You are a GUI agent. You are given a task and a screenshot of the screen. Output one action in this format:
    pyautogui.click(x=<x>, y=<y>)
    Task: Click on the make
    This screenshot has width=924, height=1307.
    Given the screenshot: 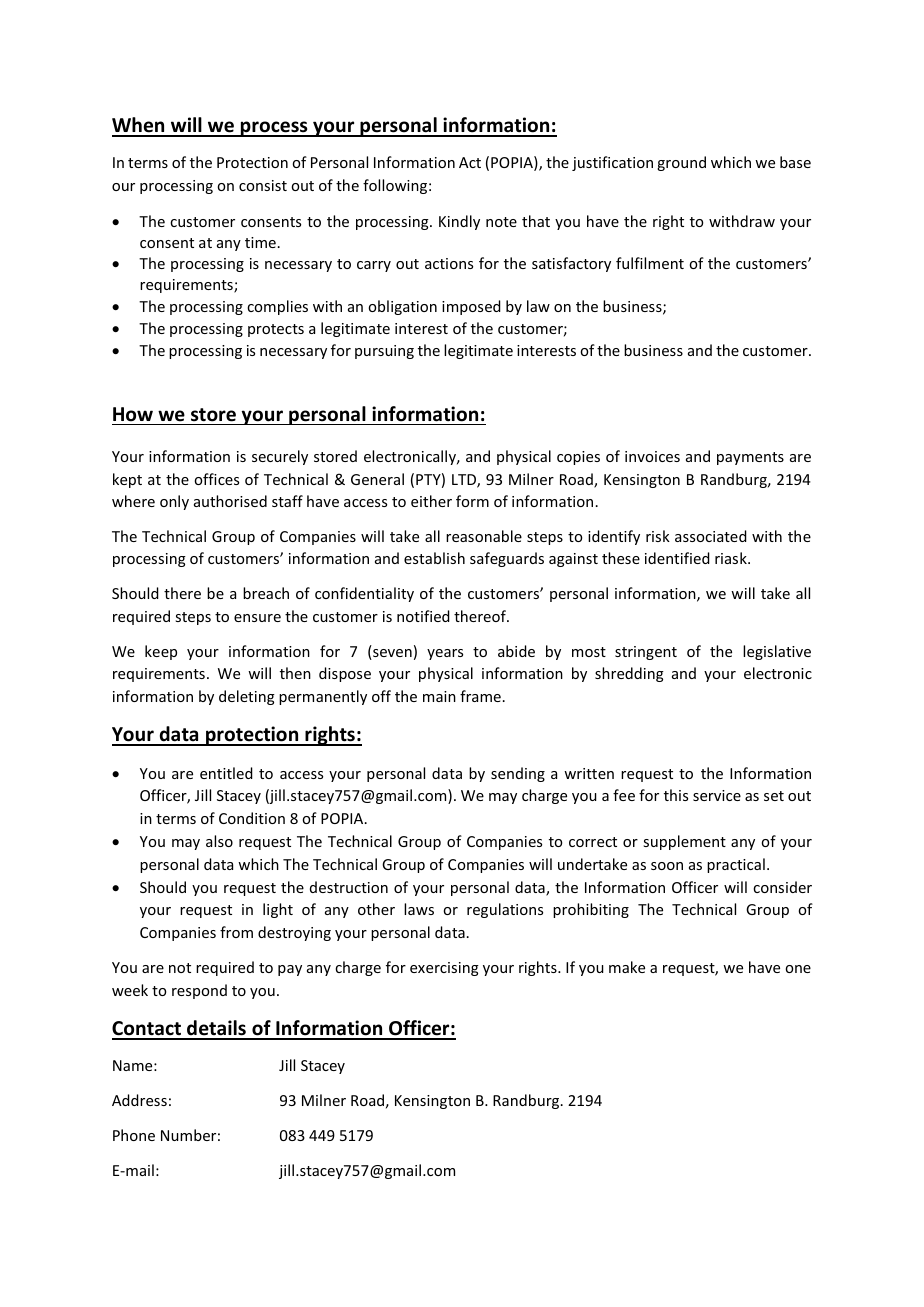 What is the action you would take?
    pyautogui.click(x=627, y=967)
